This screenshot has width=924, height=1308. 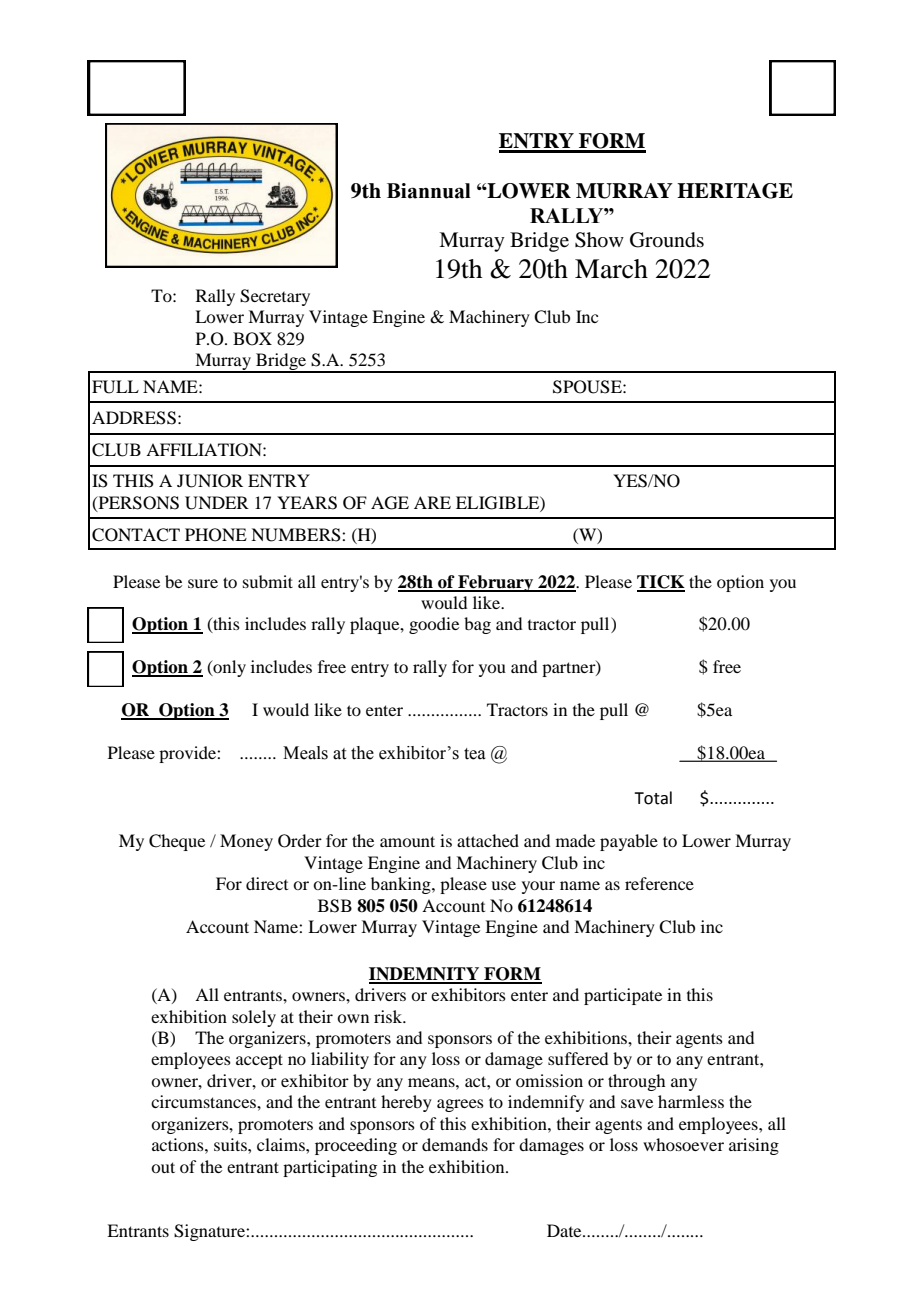 I want to click on Biannual, so click(x=429, y=191).
